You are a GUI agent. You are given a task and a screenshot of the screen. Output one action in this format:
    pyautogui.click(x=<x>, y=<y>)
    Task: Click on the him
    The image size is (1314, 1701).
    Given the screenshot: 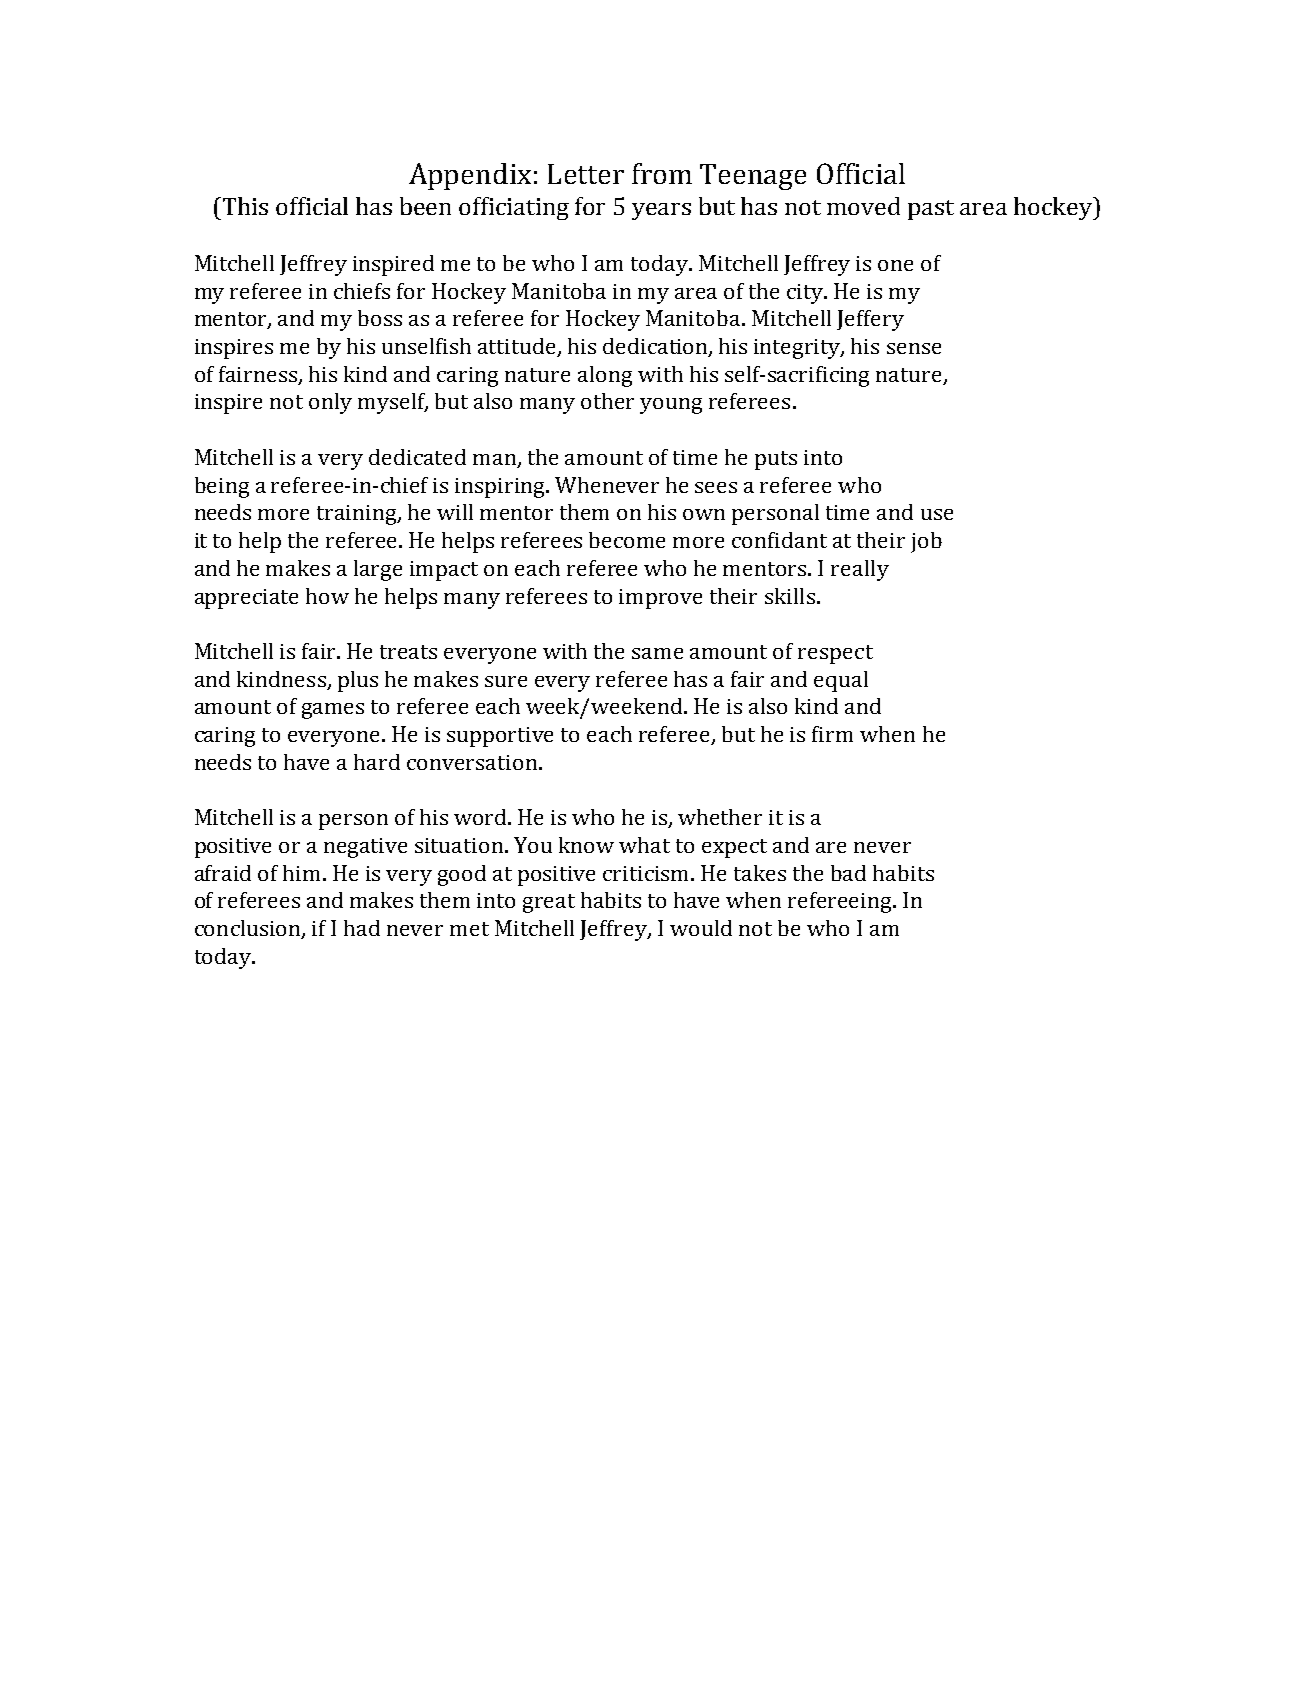 What is the action you would take?
    pyautogui.click(x=303, y=873)
